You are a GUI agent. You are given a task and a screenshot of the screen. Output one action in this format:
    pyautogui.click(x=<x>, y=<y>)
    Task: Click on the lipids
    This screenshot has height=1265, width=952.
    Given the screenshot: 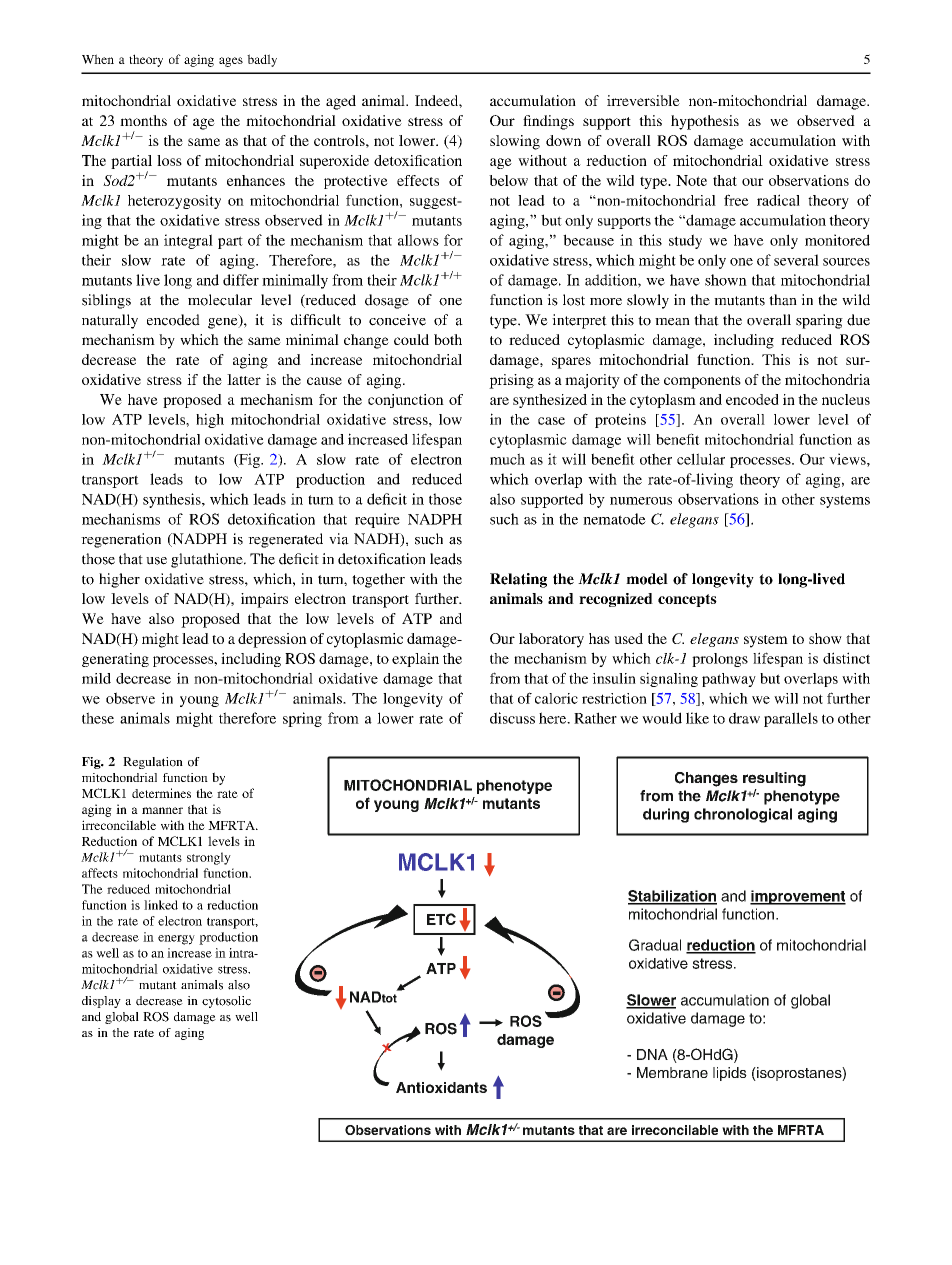 What is the action you would take?
    pyautogui.click(x=730, y=1074)
